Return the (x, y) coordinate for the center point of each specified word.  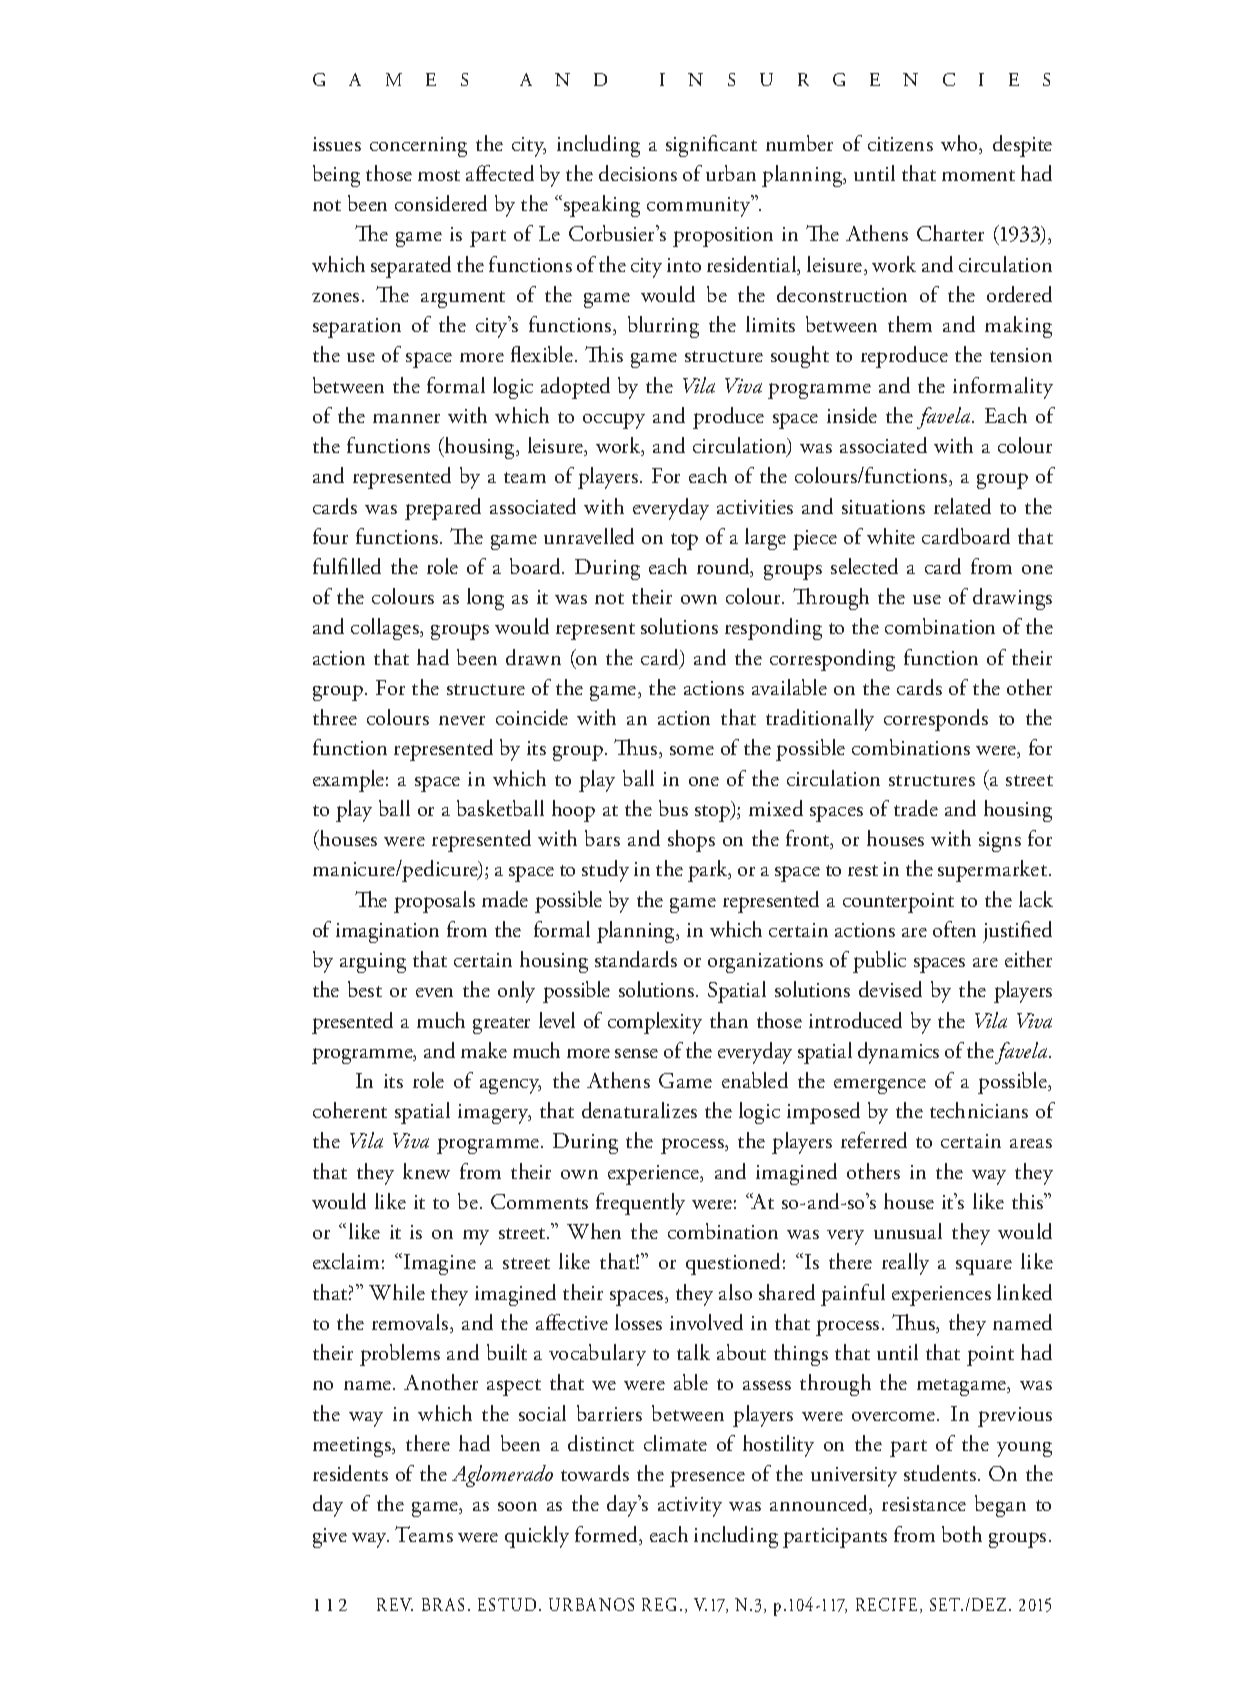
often (954, 929)
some (692, 750)
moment (978, 175)
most (439, 175)
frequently (640, 1204)
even (434, 992)
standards (636, 959)
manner (406, 418)
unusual (908, 1231)
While (397, 1292)
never (462, 720)
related (962, 506)
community (700, 206)
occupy (614, 421)
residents (350, 1473)
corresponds (936, 720)
